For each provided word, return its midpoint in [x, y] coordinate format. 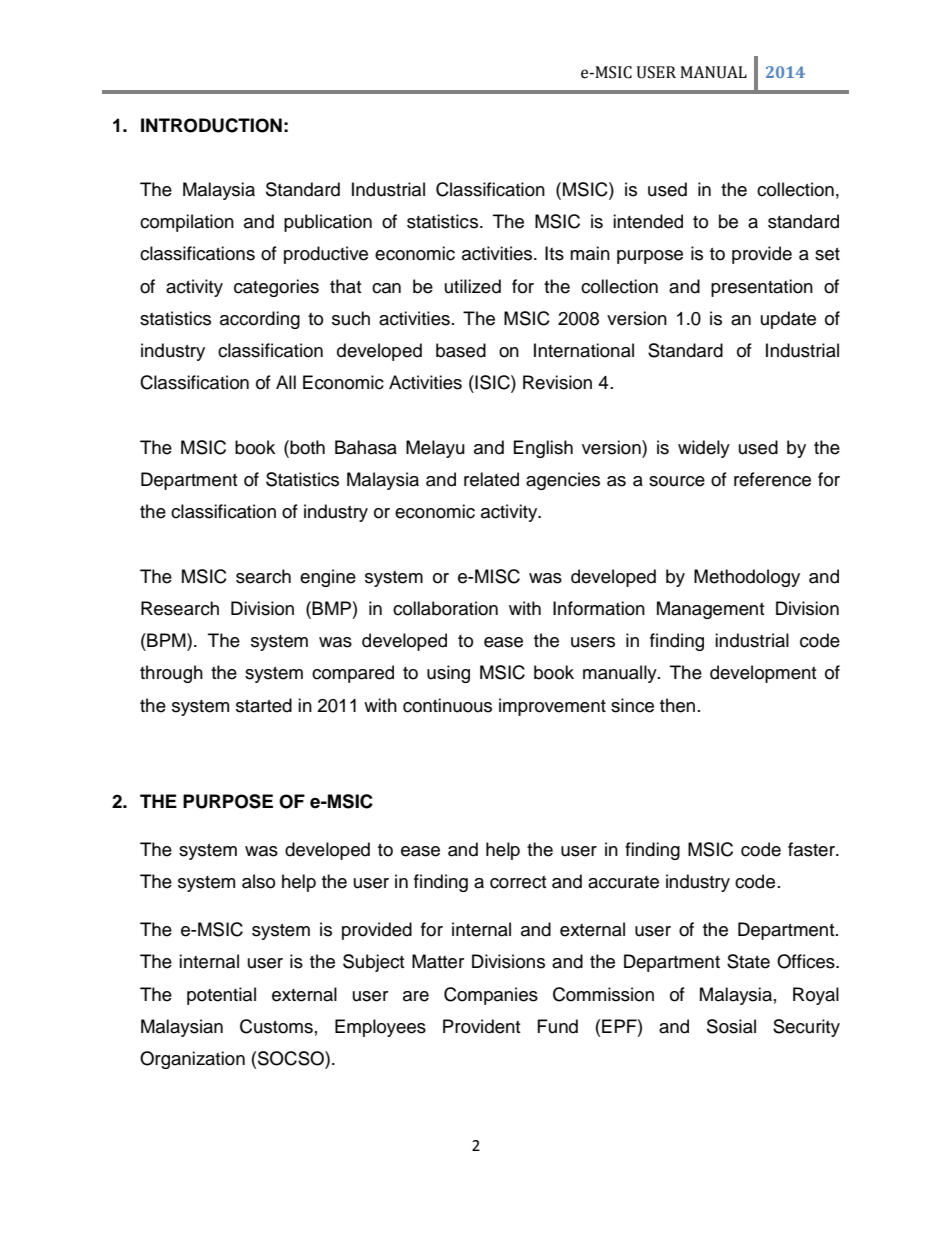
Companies [491, 996]
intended [648, 221]
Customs [276, 1026]
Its [554, 253]
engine [328, 578]
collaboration [445, 608]
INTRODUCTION [211, 125]
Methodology [747, 578]
